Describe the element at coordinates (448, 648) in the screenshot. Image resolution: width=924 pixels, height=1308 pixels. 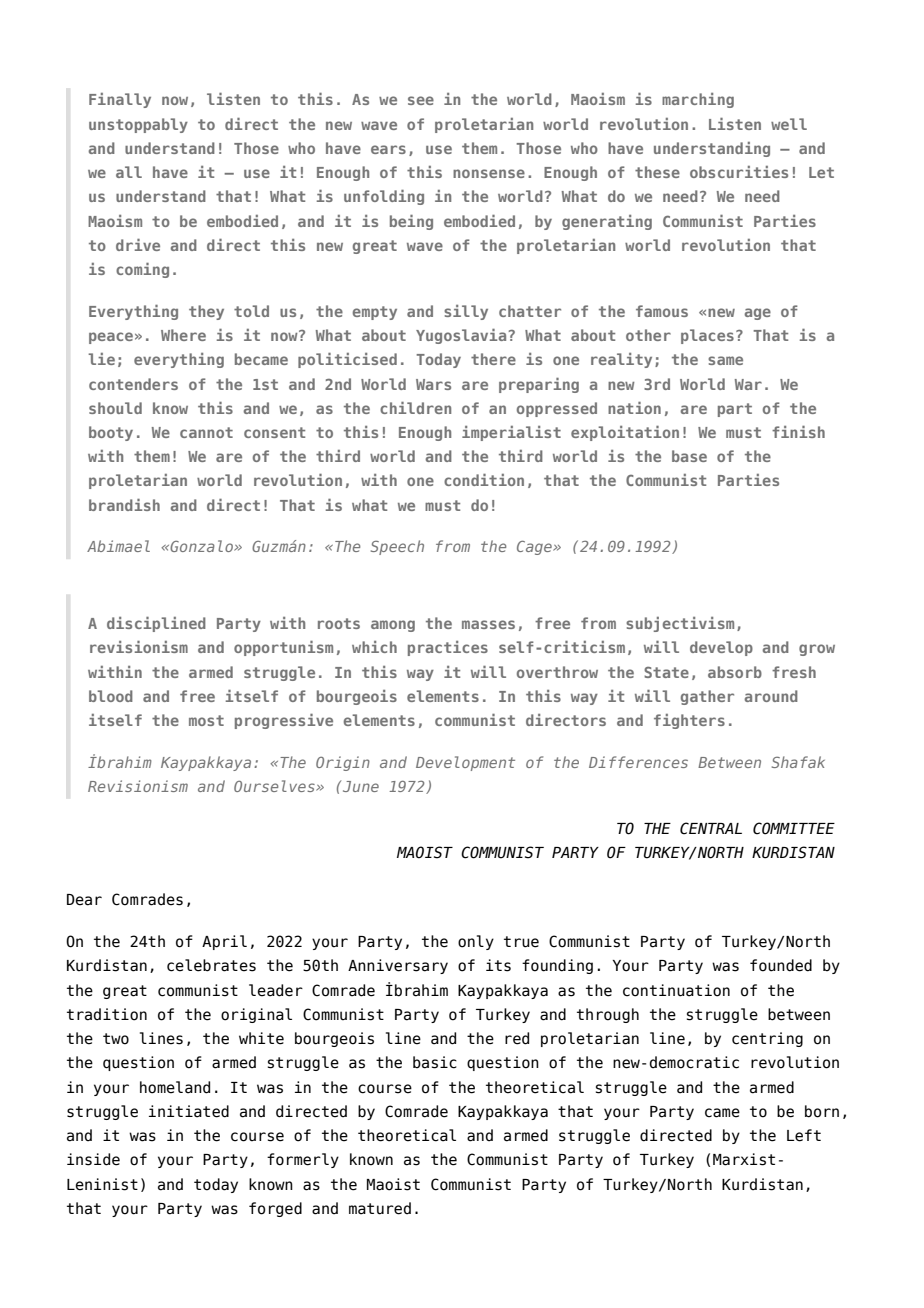
I see `practices` at that location.
